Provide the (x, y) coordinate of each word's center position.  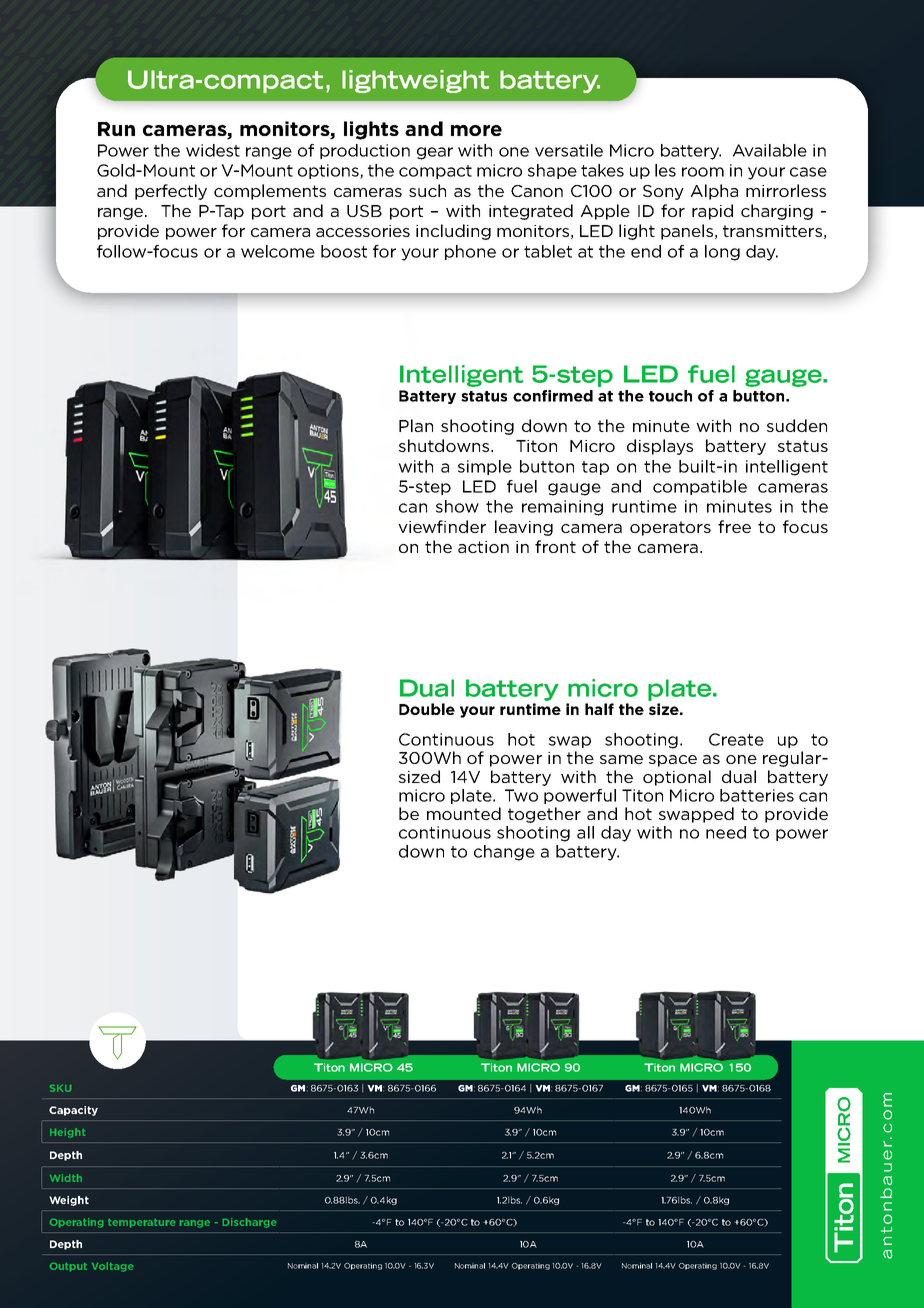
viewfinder (442, 526)
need (726, 832)
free (734, 526)
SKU (60, 1088)
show (457, 506)
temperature (141, 1223)
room (703, 172)
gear (435, 153)
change (504, 853)
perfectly (171, 192)
